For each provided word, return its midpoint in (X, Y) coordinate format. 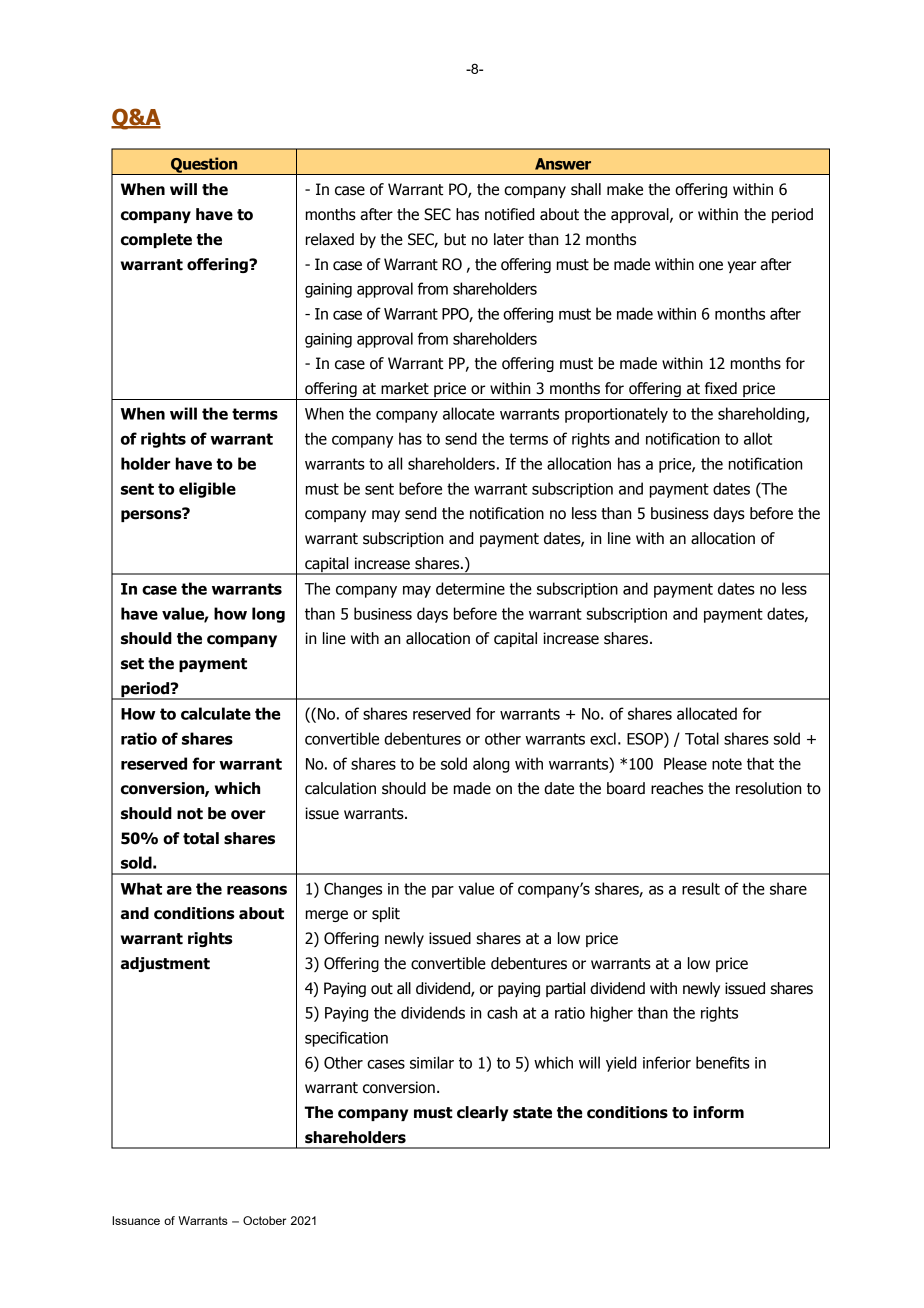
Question (204, 166)
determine (470, 588)
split (386, 914)
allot (758, 438)
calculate (216, 713)
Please (685, 763)
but (455, 239)
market (405, 388)
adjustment (165, 964)
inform (718, 1112)
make (625, 189)
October (264, 1220)
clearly (482, 1113)
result (701, 888)
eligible (207, 490)
